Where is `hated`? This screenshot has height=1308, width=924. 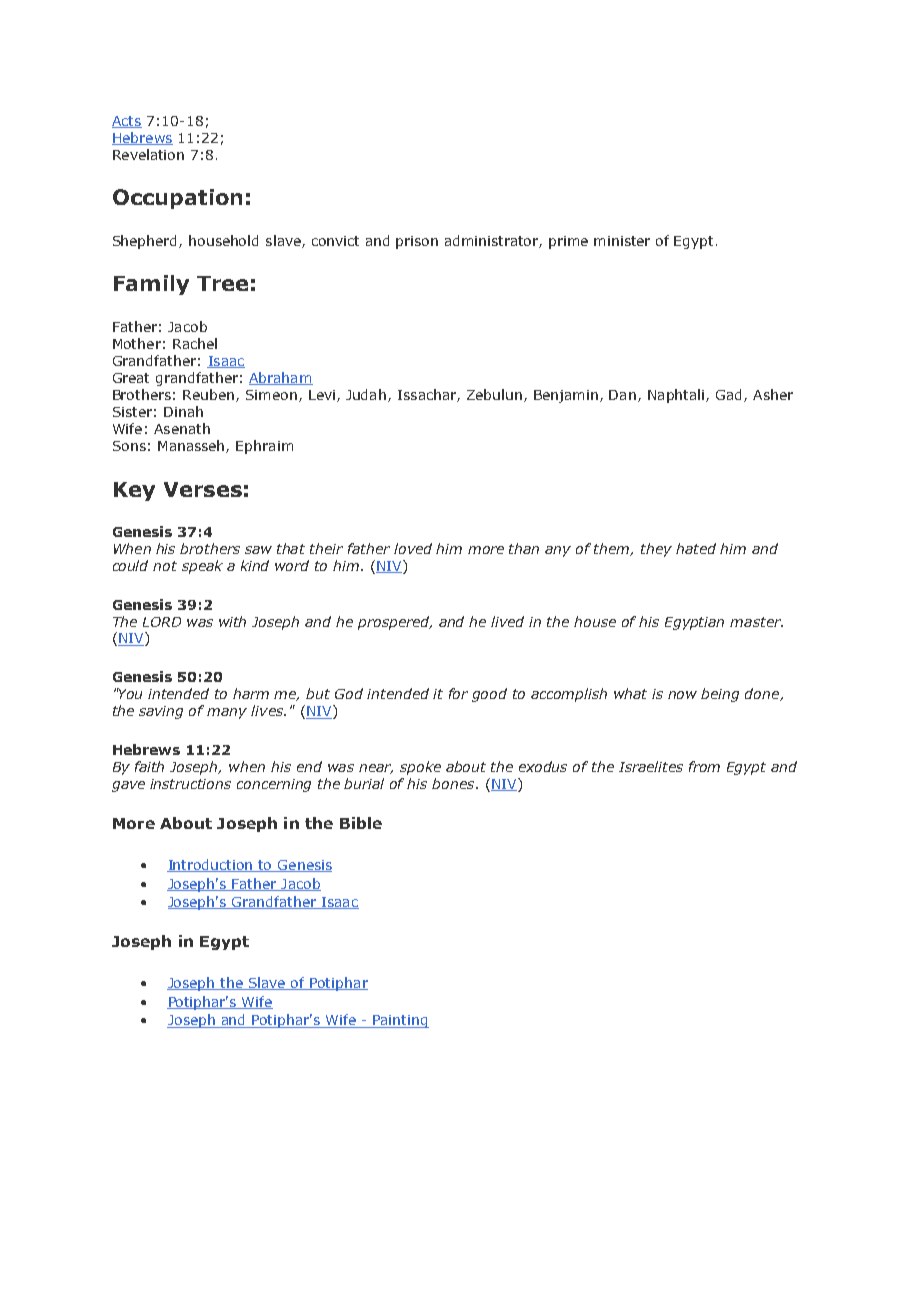 hated is located at coordinates (696, 548).
